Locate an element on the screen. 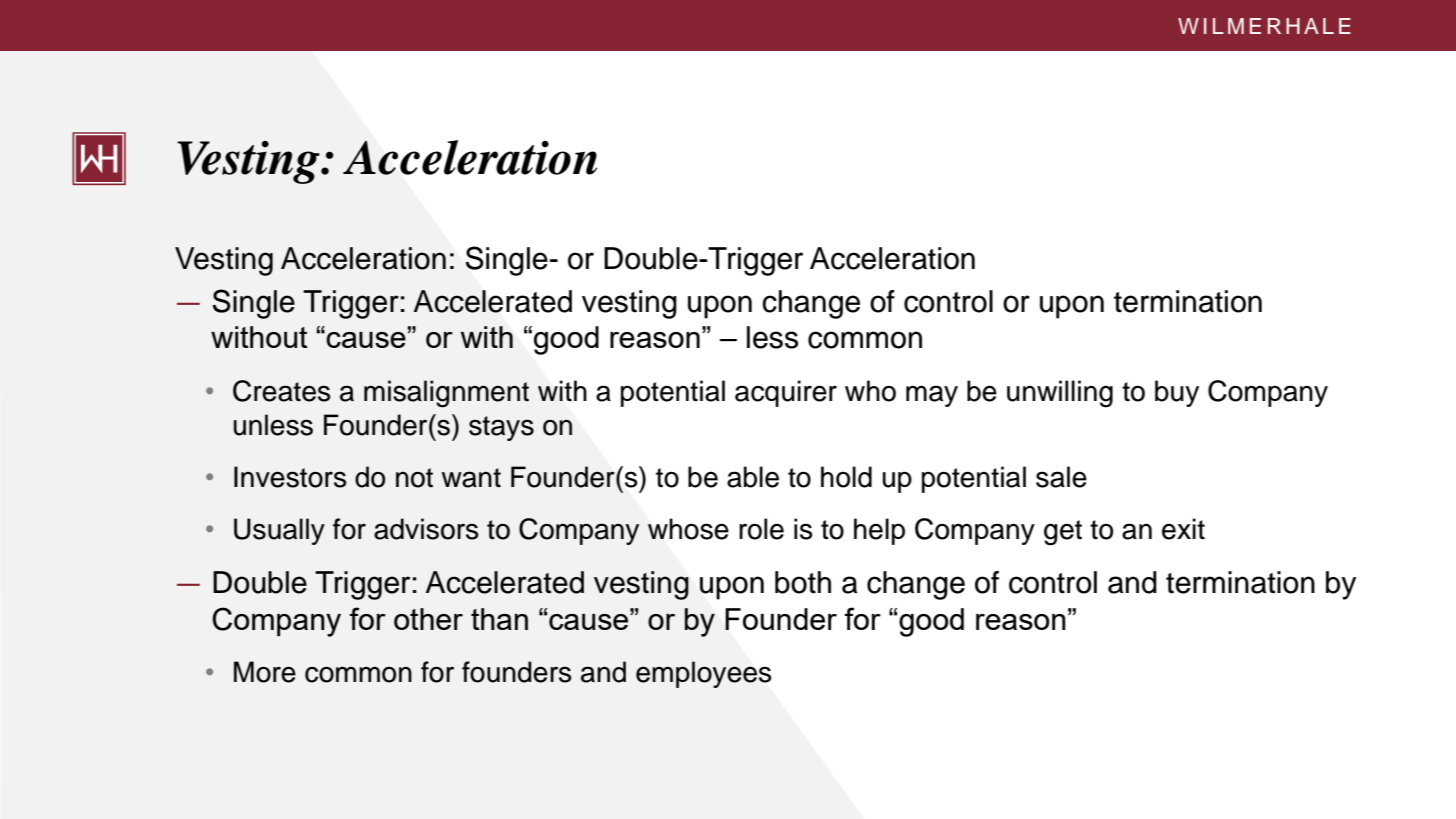  unwilling is located at coordinates (1060, 394).
